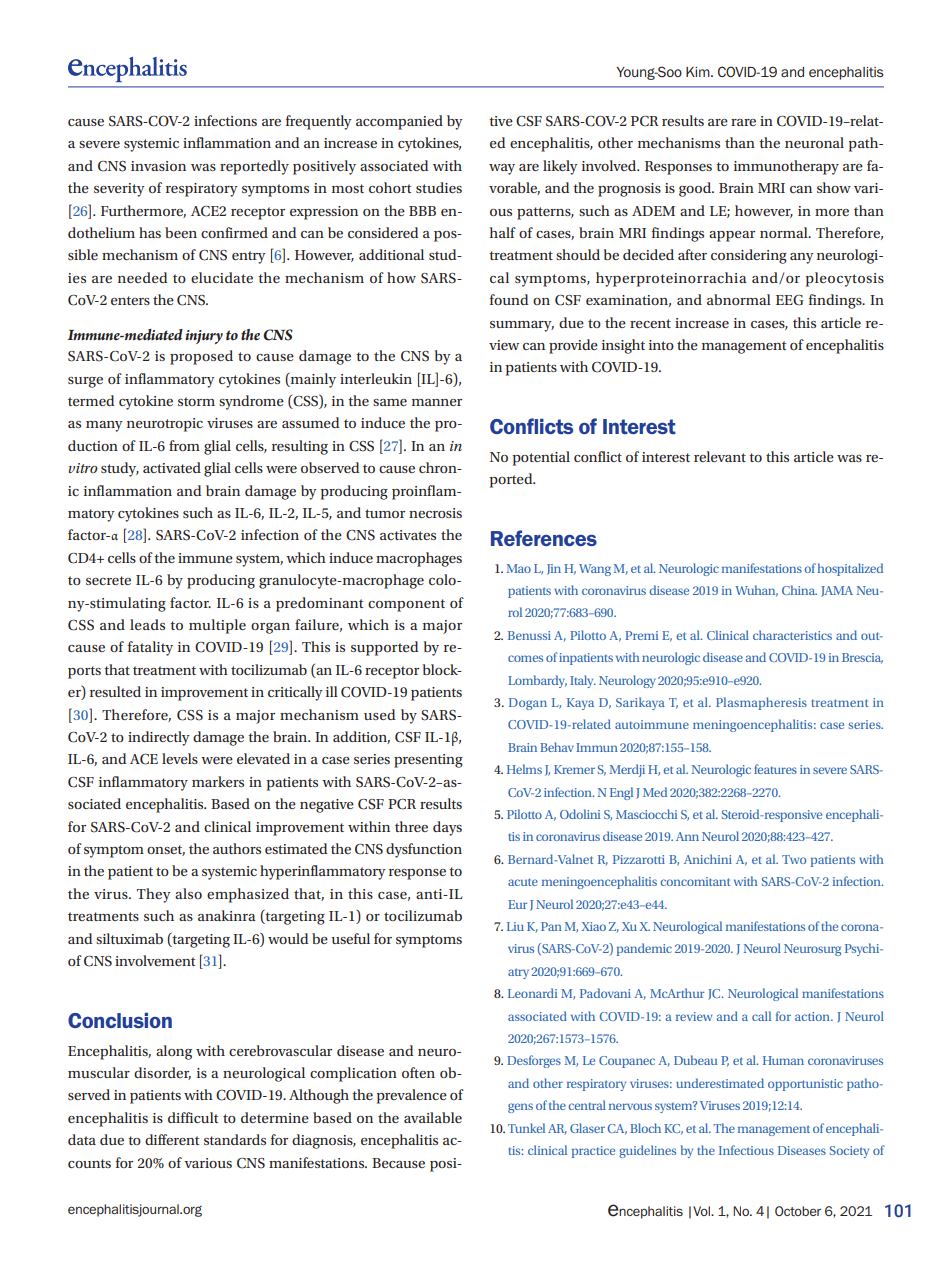 The width and height of the document is (952, 1270). What do you see at coordinates (794, 859) in the document?
I see `Two` at bounding box center [794, 859].
